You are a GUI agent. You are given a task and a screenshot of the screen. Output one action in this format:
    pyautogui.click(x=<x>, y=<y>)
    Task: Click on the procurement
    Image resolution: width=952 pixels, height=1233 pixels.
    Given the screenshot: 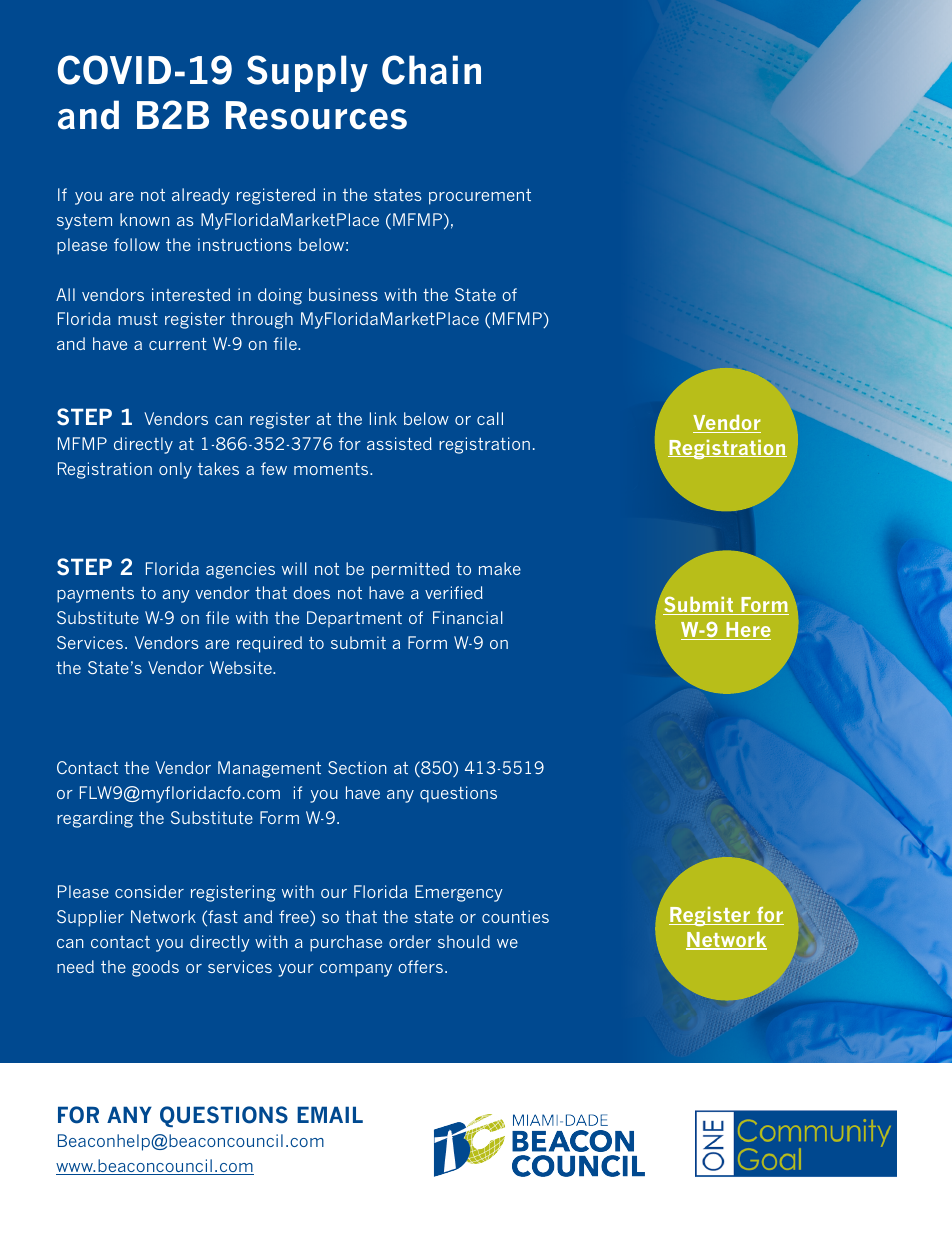 What is the action you would take?
    pyautogui.click(x=480, y=197)
